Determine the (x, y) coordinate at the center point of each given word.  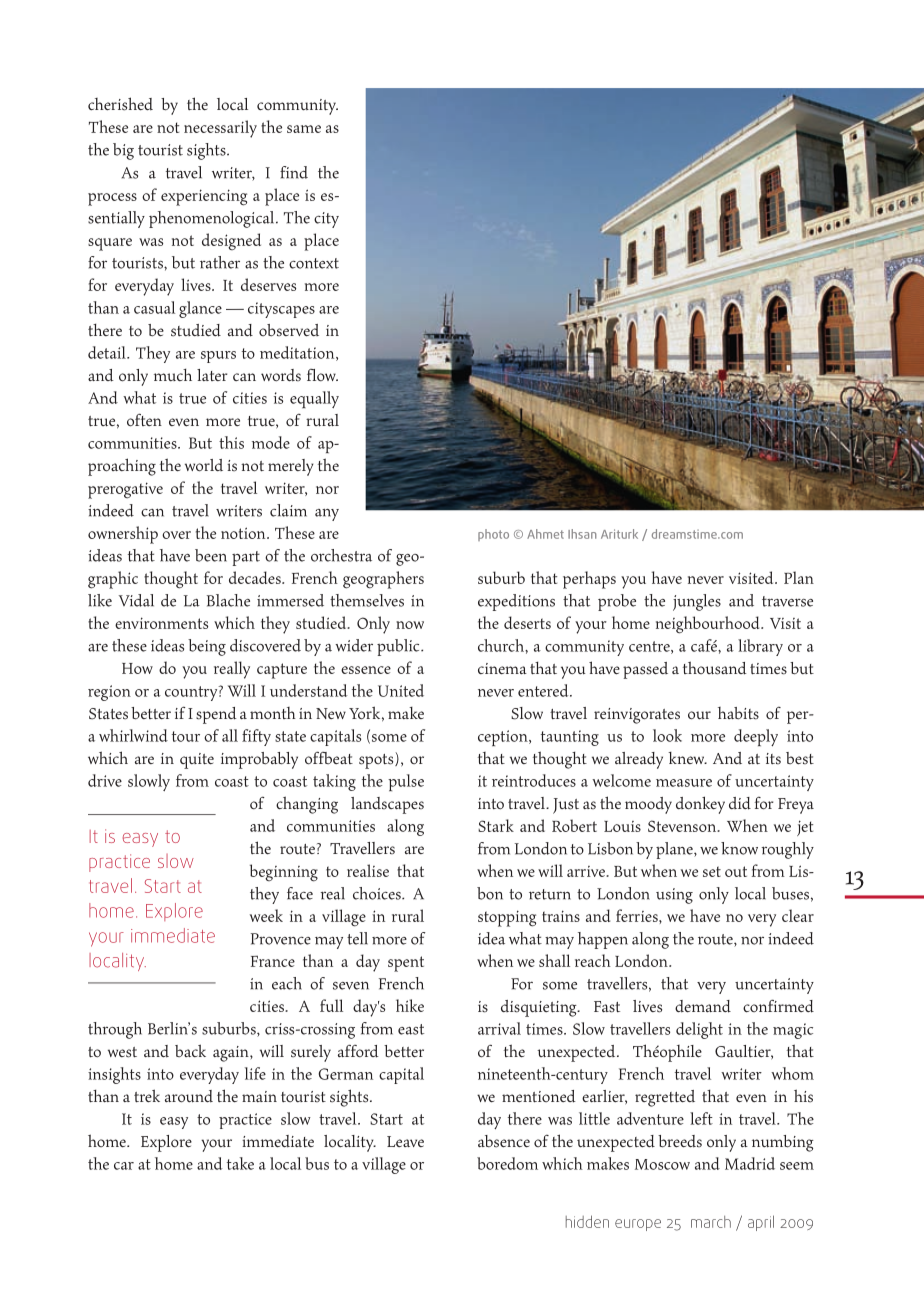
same (304, 129)
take (240, 1163)
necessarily (220, 129)
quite (197, 761)
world (204, 465)
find (294, 172)
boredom (507, 1163)
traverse (787, 601)
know (739, 848)
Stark (496, 825)
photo (493, 535)
